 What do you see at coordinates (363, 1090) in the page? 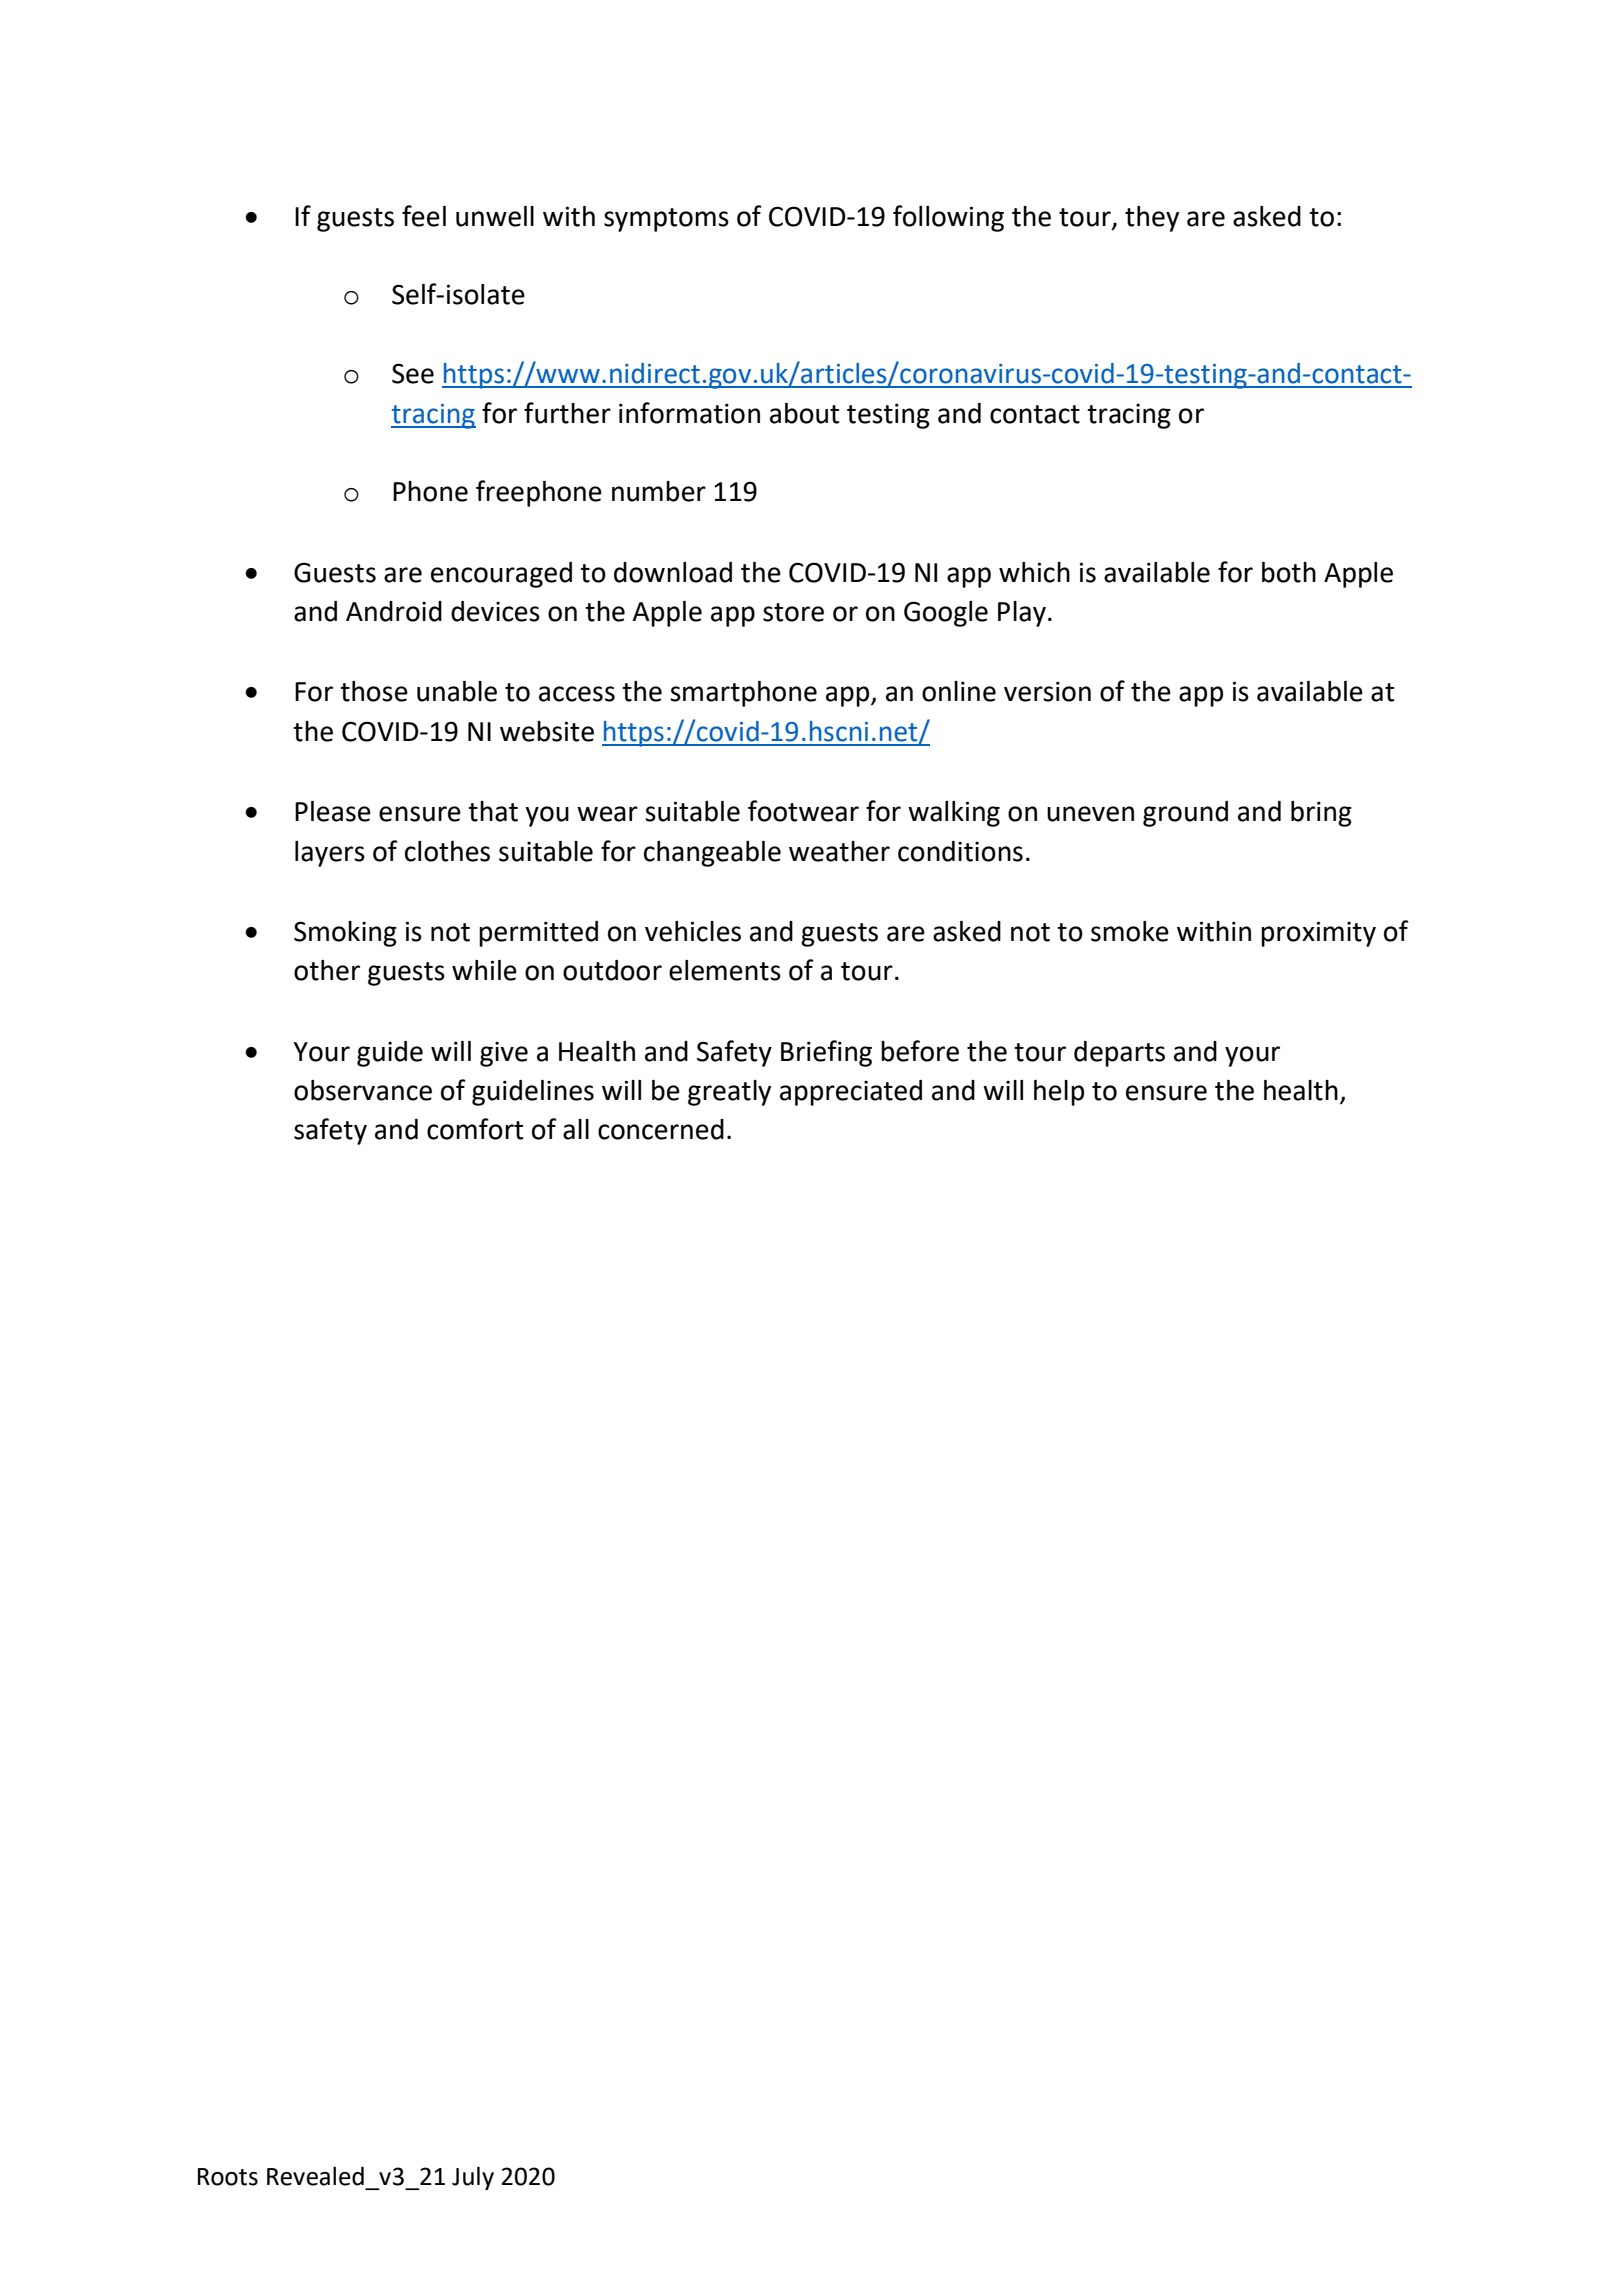
I see `observance` at bounding box center [363, 1090].
